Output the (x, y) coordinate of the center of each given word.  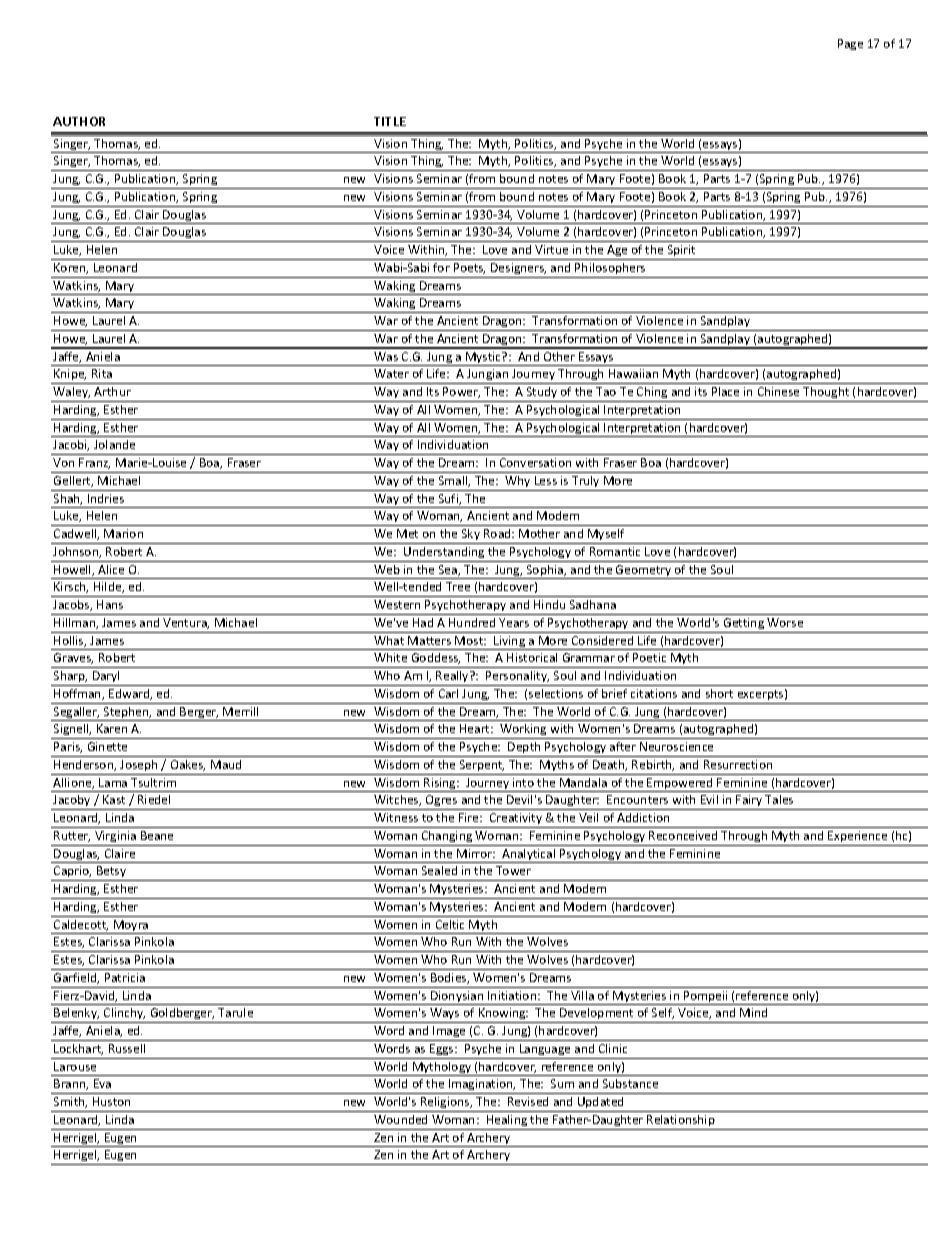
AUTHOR (79, 121)
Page (850, 44)
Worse (785, 622)
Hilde (109, 587)
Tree (458, 586)
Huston (111, 1101)
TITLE (390, 121)
